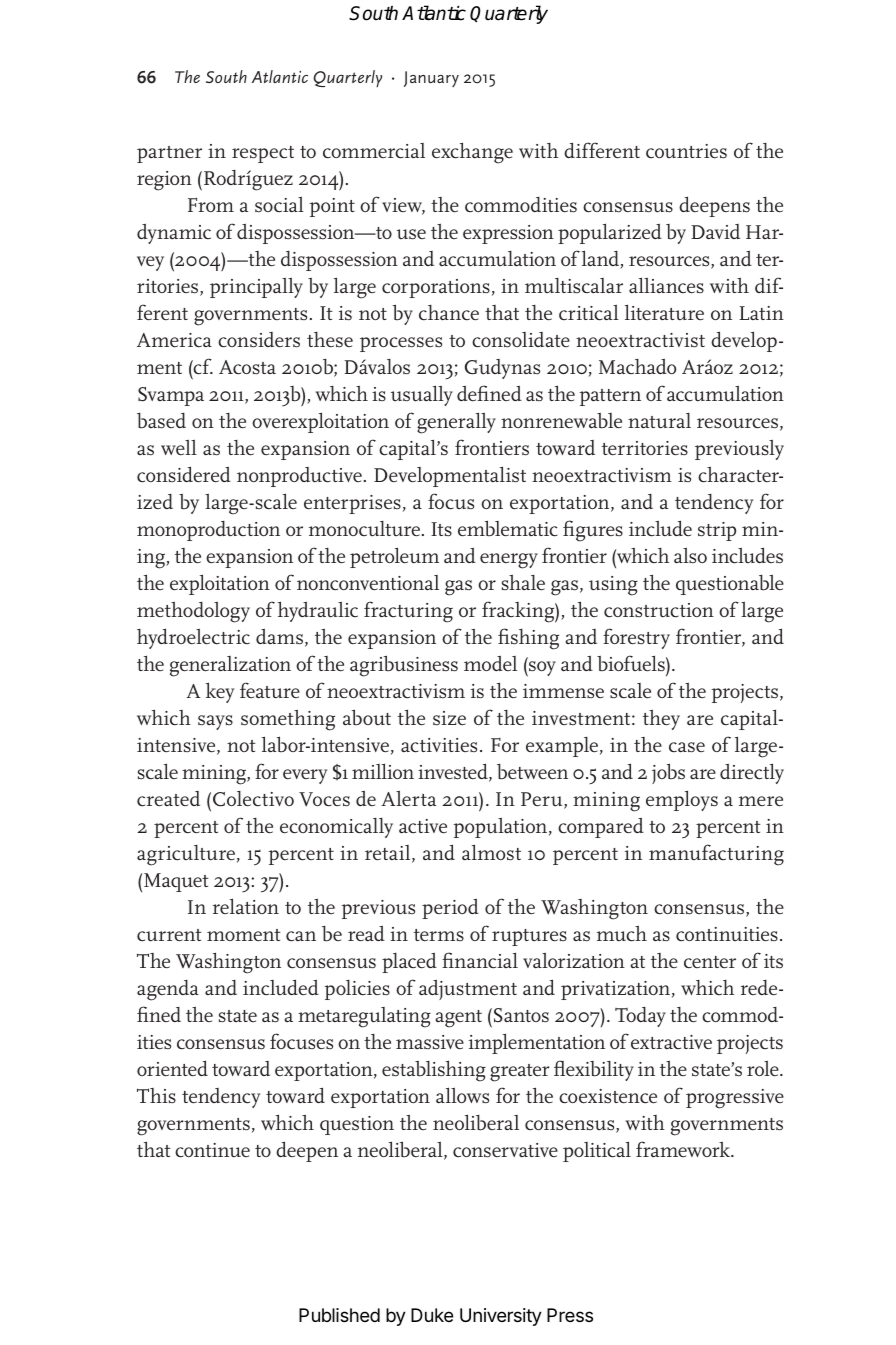 This document has width=896, height=1345. I want to click on countries, so click(686, 151).
